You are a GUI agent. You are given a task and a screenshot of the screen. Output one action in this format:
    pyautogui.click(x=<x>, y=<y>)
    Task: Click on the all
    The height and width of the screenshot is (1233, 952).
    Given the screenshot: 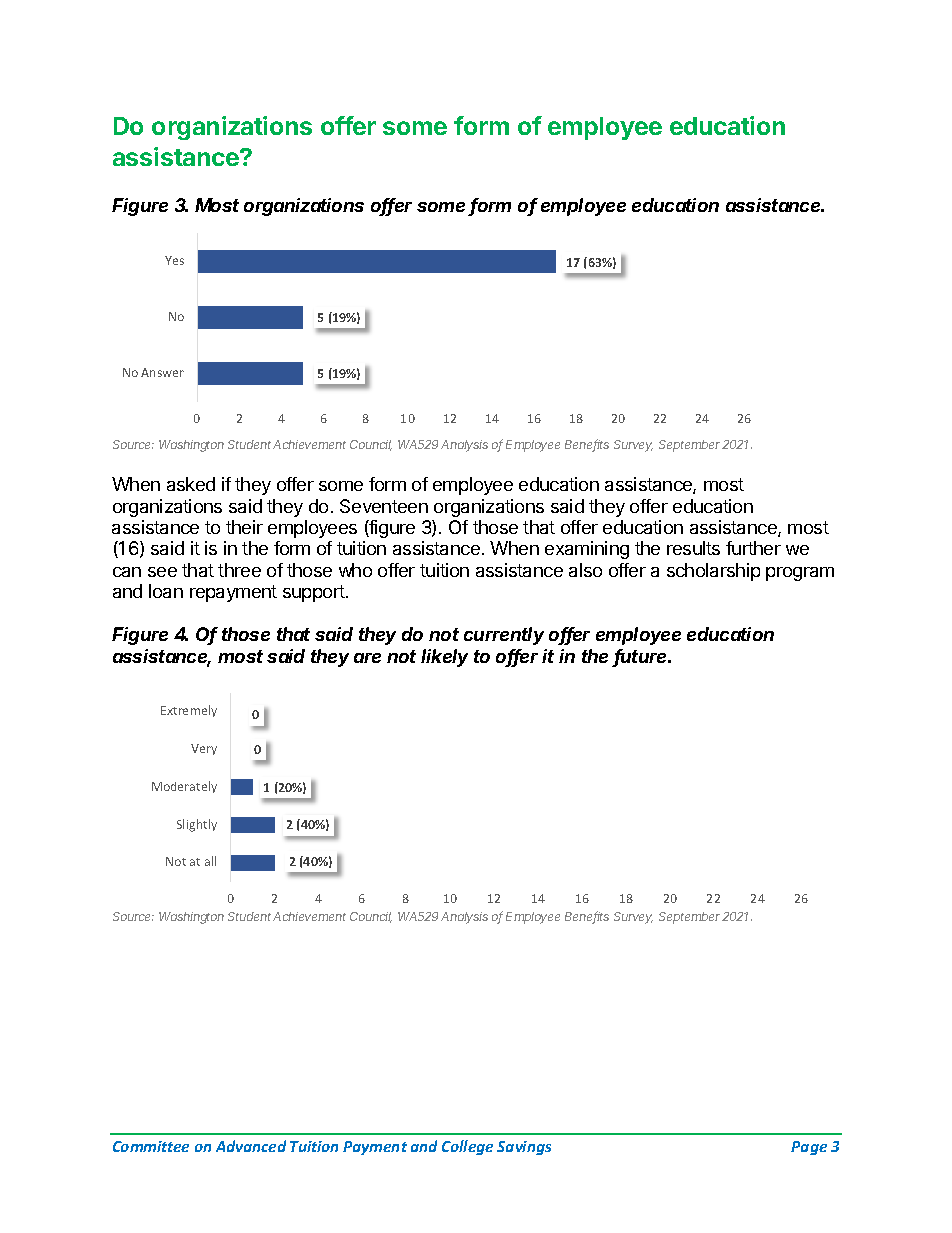 What is the action you would take?
    pyautogui.click(x=210, y=861)
